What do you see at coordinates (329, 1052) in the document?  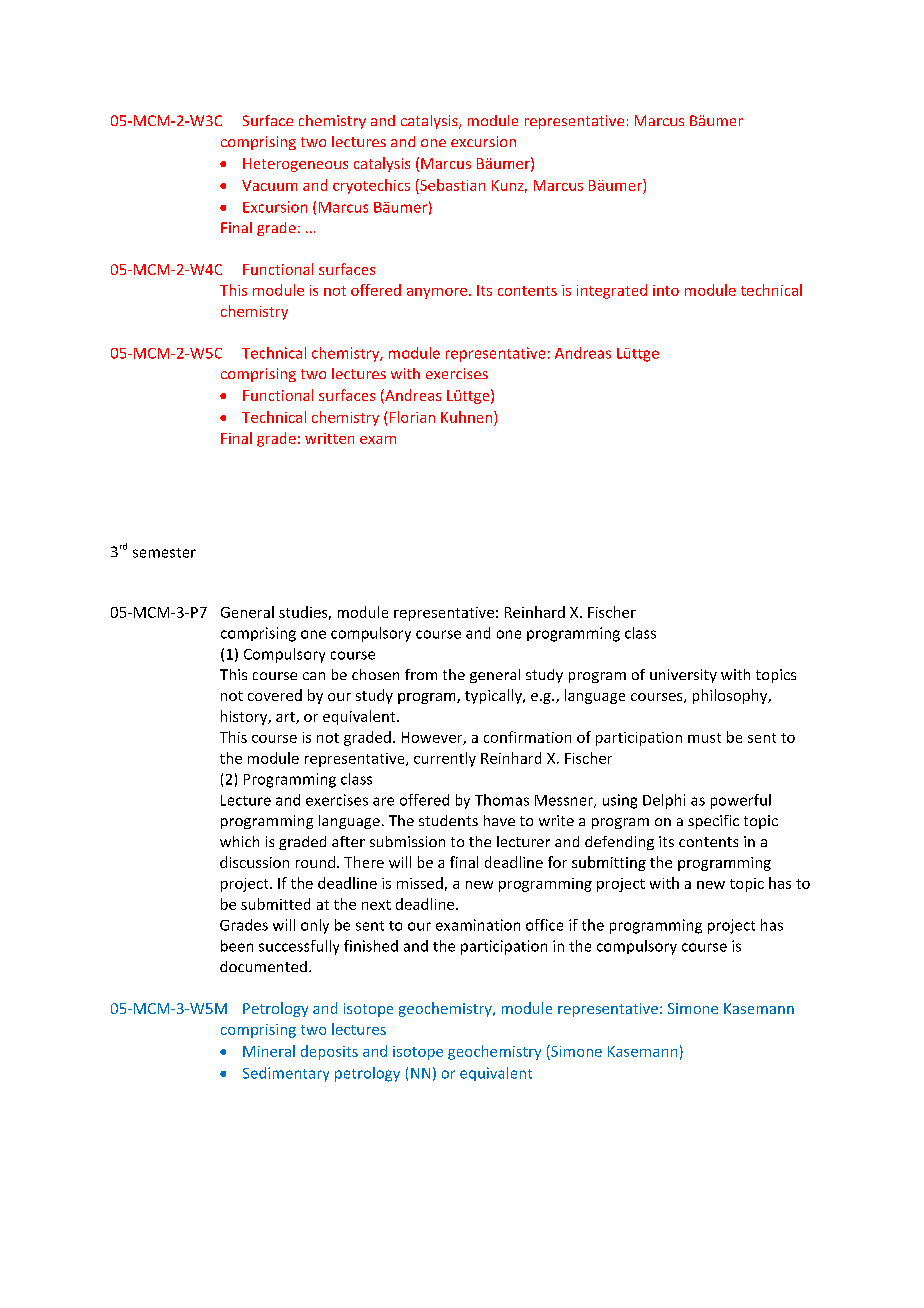 I see `deposits` at bounding box center [329, 1052].
